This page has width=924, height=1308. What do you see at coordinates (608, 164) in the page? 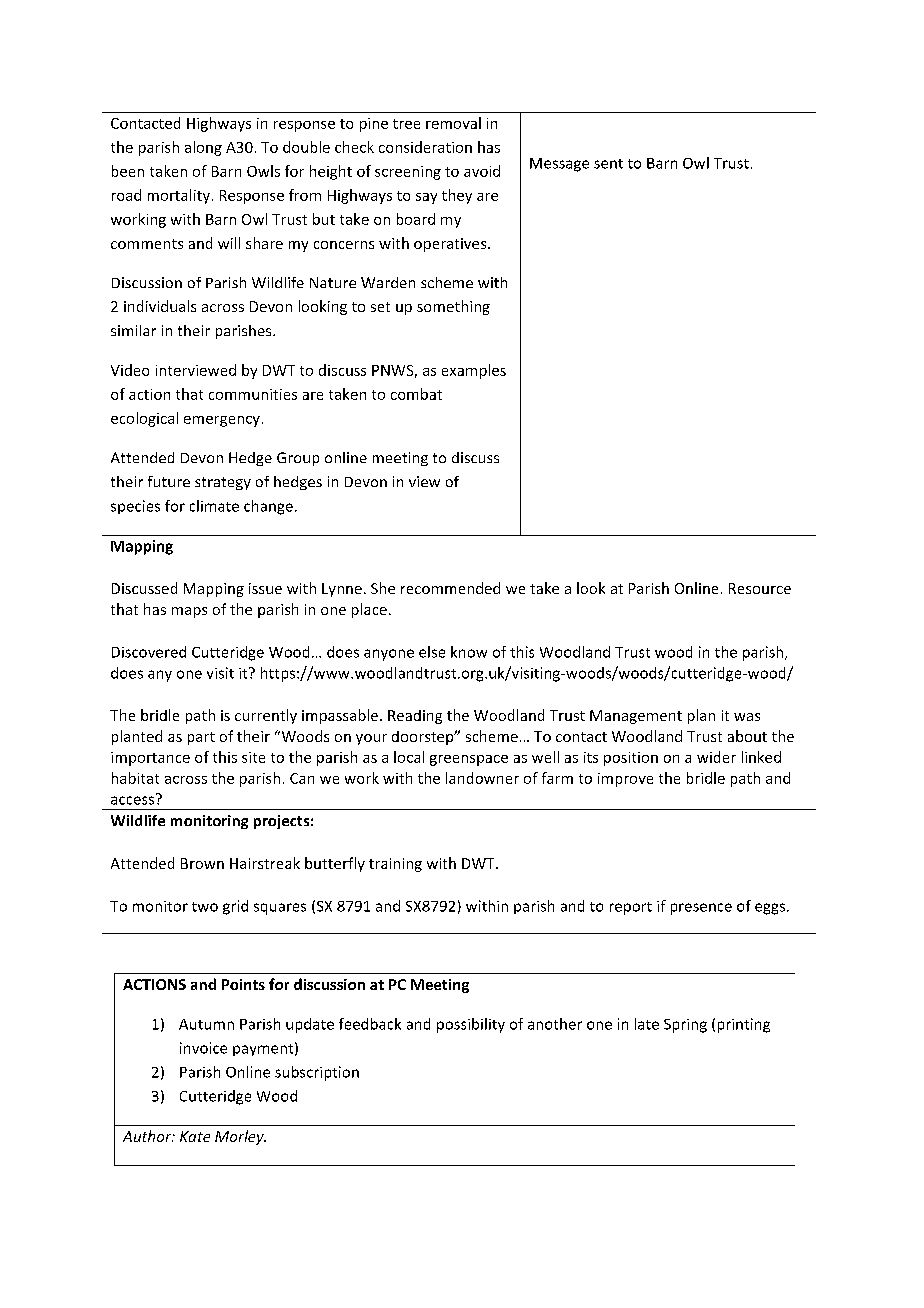
I see `sent` at bounding box center [608, 164].
